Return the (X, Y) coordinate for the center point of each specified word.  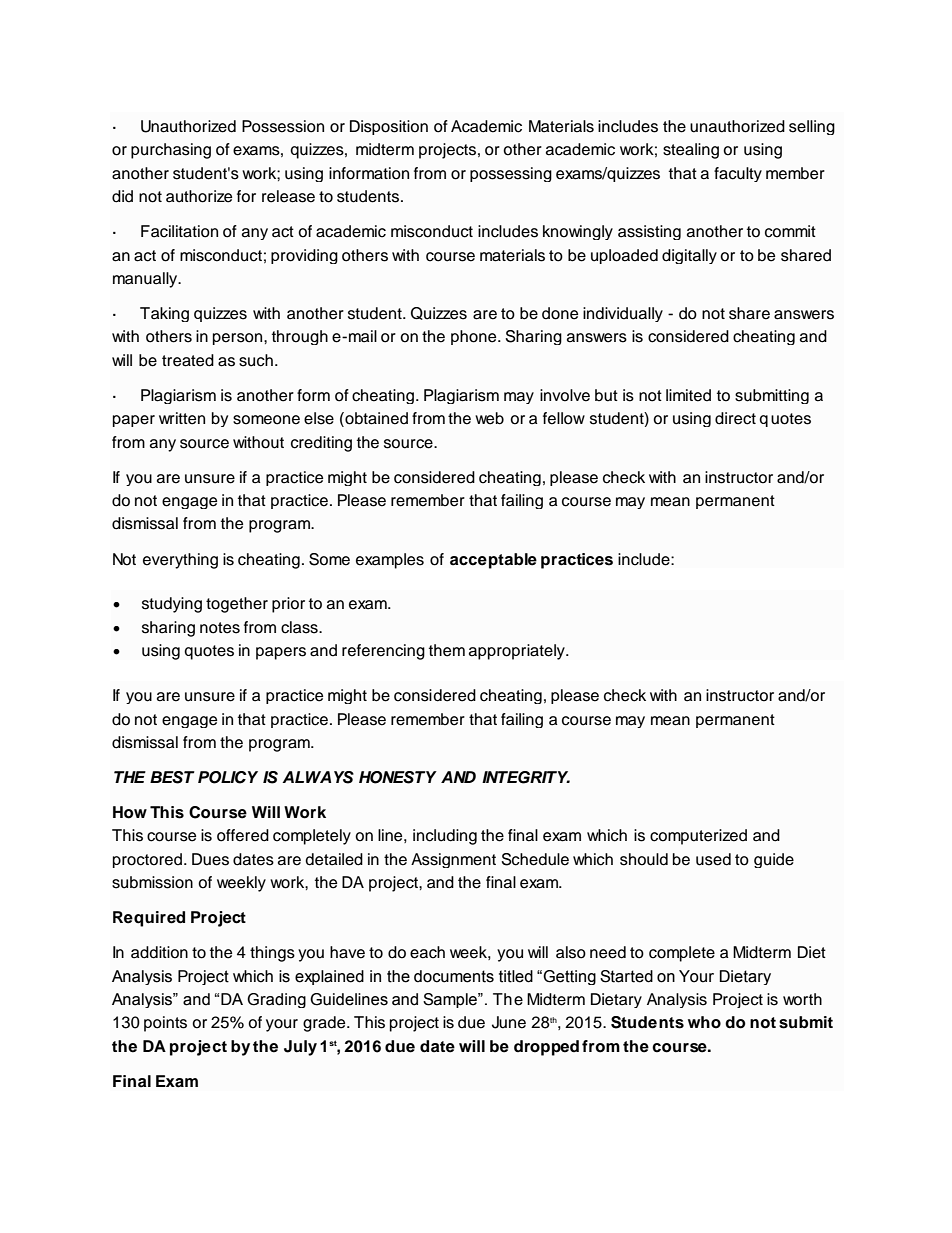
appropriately (518, 652)
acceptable (493, 561)
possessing (511, 174)
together (237, 605)
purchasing (171, 151)
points (165, 1024)
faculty (738, 174)
